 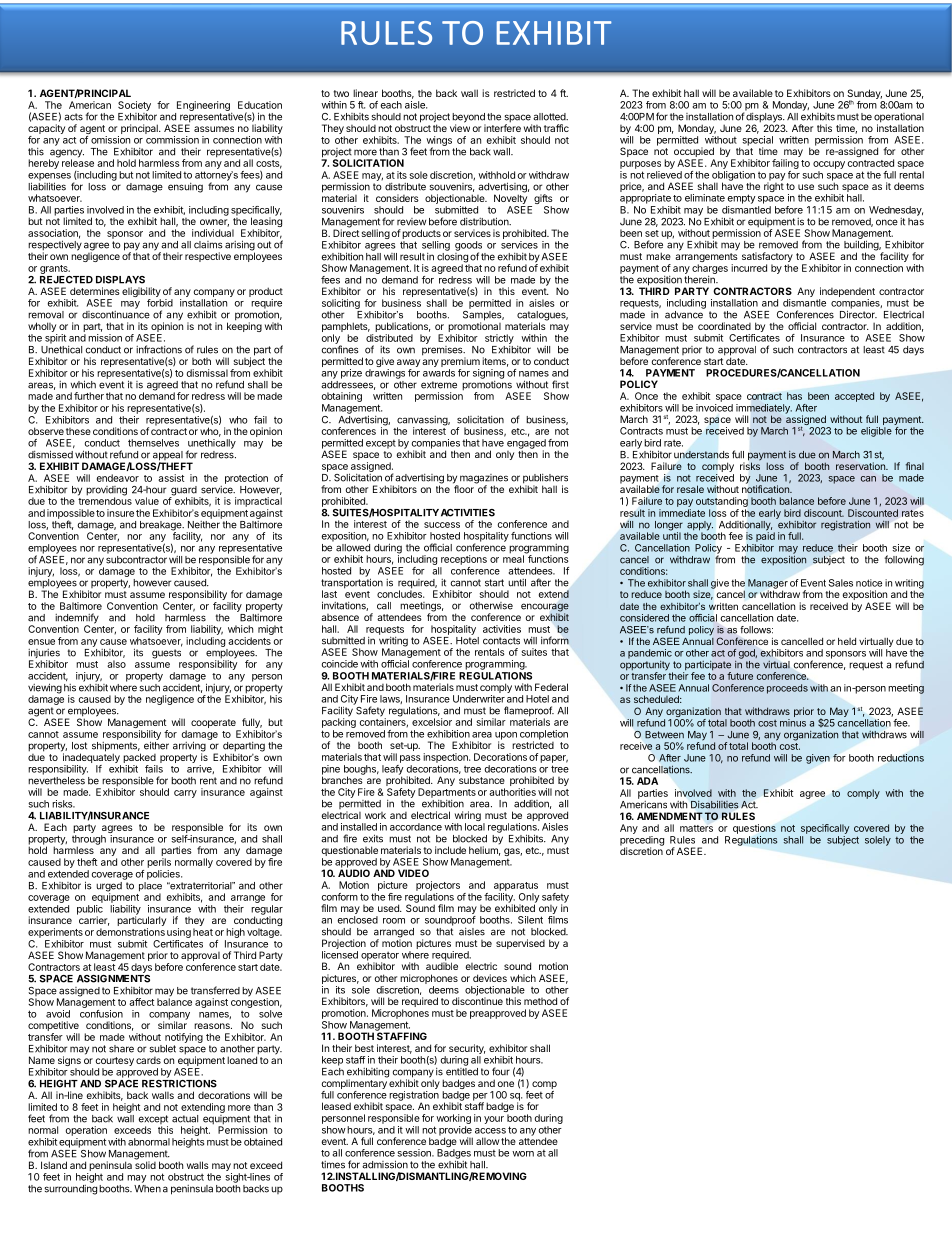 What do you see at coordinates (847, 641) in the document?
I see `held` at bounding box center [847, 641].
